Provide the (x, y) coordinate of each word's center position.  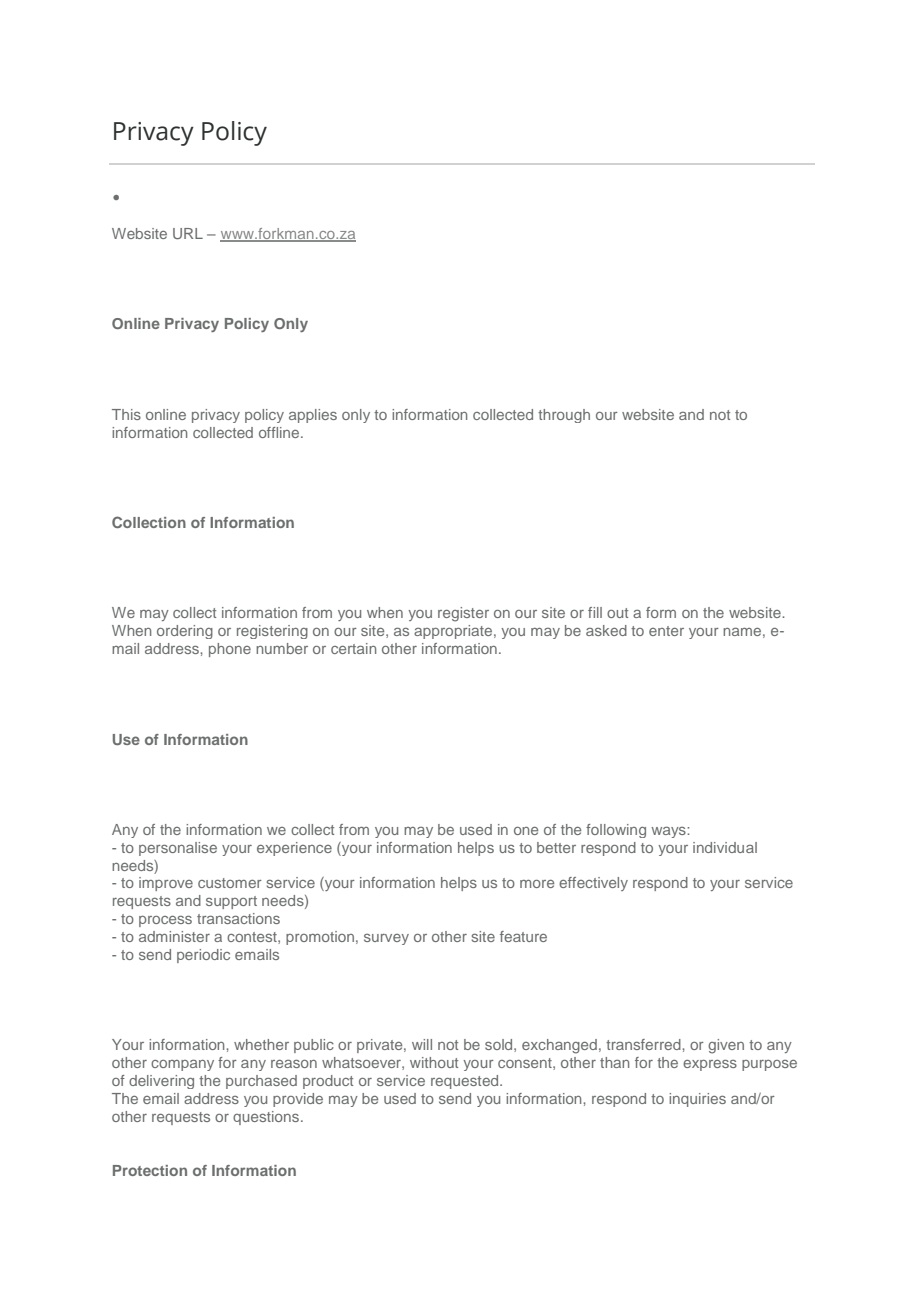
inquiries (697, 1100)
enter (666, 631)
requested (466, 1082)
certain (353, 648)
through (564, 416)
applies (313, 416)
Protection (150, 1170)
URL (188, 233)
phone (230, 650)
